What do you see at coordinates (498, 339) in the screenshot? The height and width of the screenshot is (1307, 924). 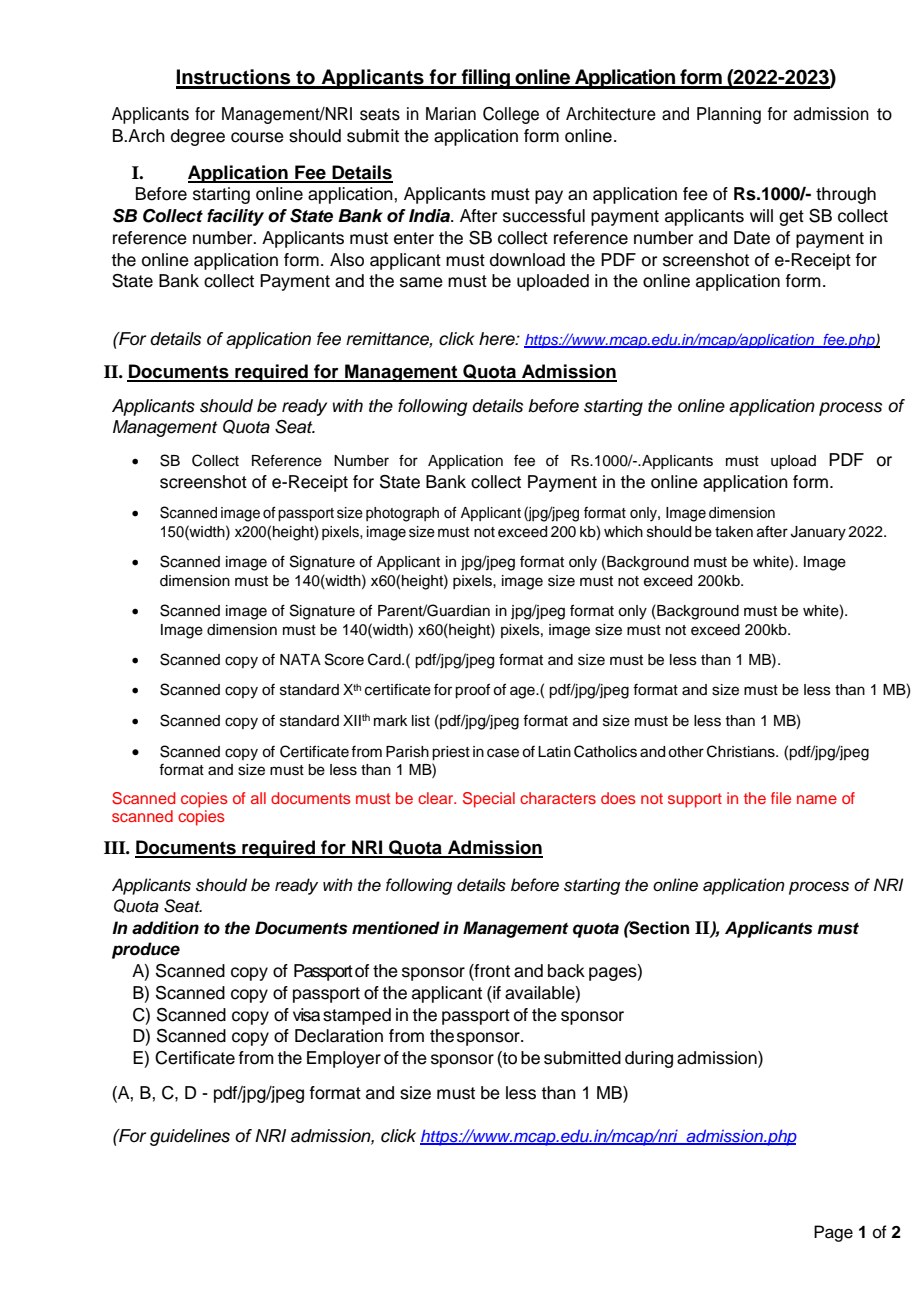 I see `here` at bounding box center [498, 339].
